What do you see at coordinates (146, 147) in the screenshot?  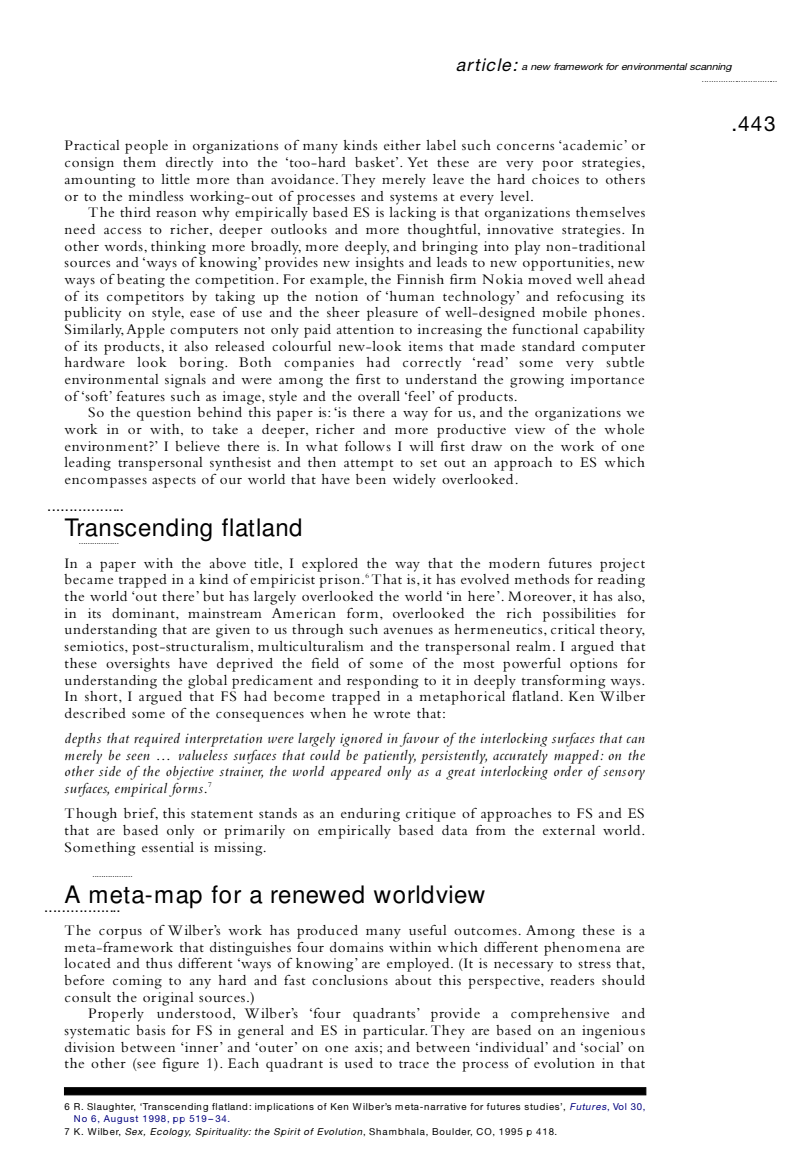 I see `people` at bounding box center [146, 147].
